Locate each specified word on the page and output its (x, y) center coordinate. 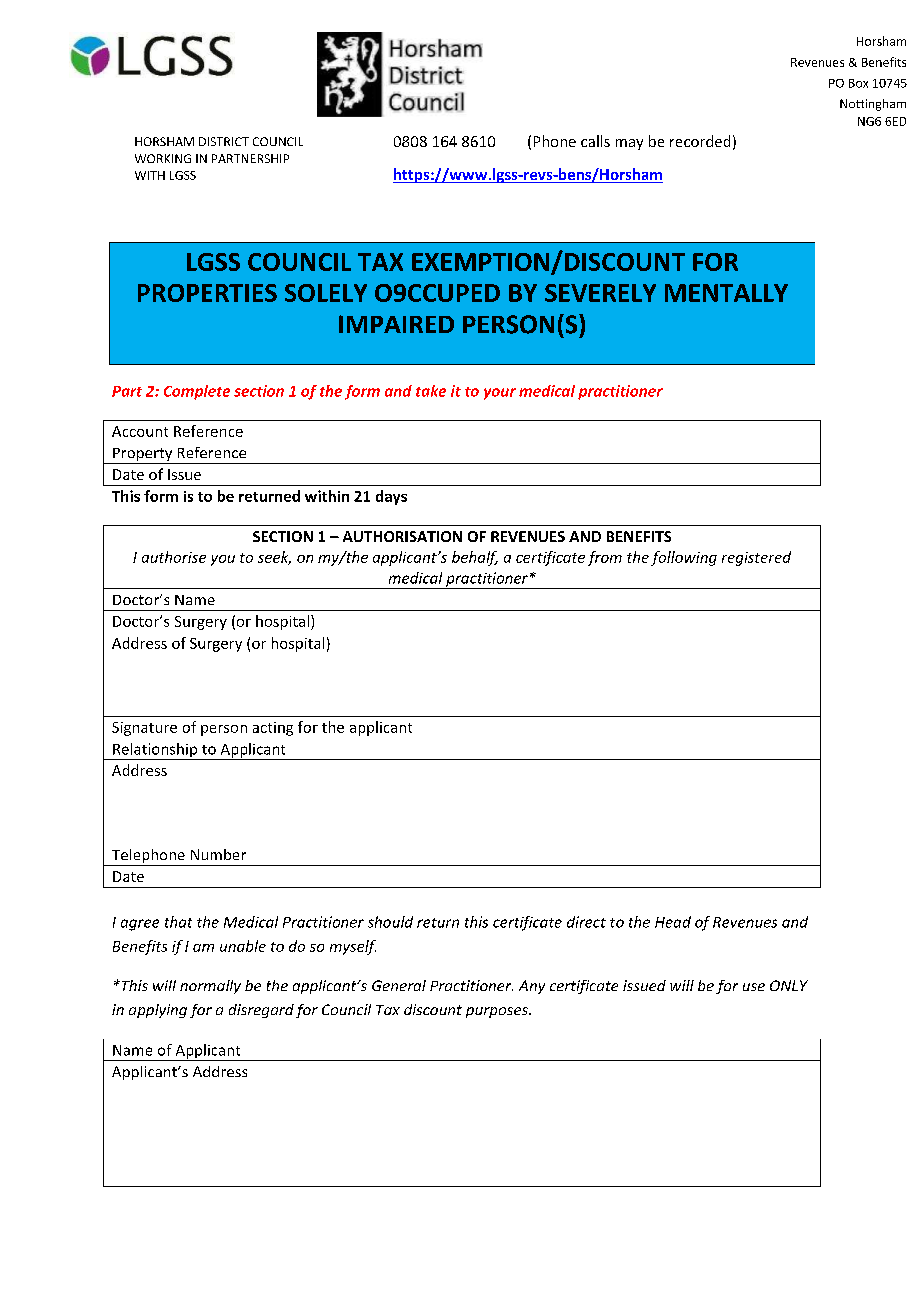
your (500, 394)
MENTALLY (726, 293)
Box (858, 83)
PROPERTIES (207, 293)
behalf (475, 558)
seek (274, 558)
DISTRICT (224, 141)
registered (756, 558)
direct (586, 922)
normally (210, 987)
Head (673, 922)
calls (595, 141)
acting (273, 729)
